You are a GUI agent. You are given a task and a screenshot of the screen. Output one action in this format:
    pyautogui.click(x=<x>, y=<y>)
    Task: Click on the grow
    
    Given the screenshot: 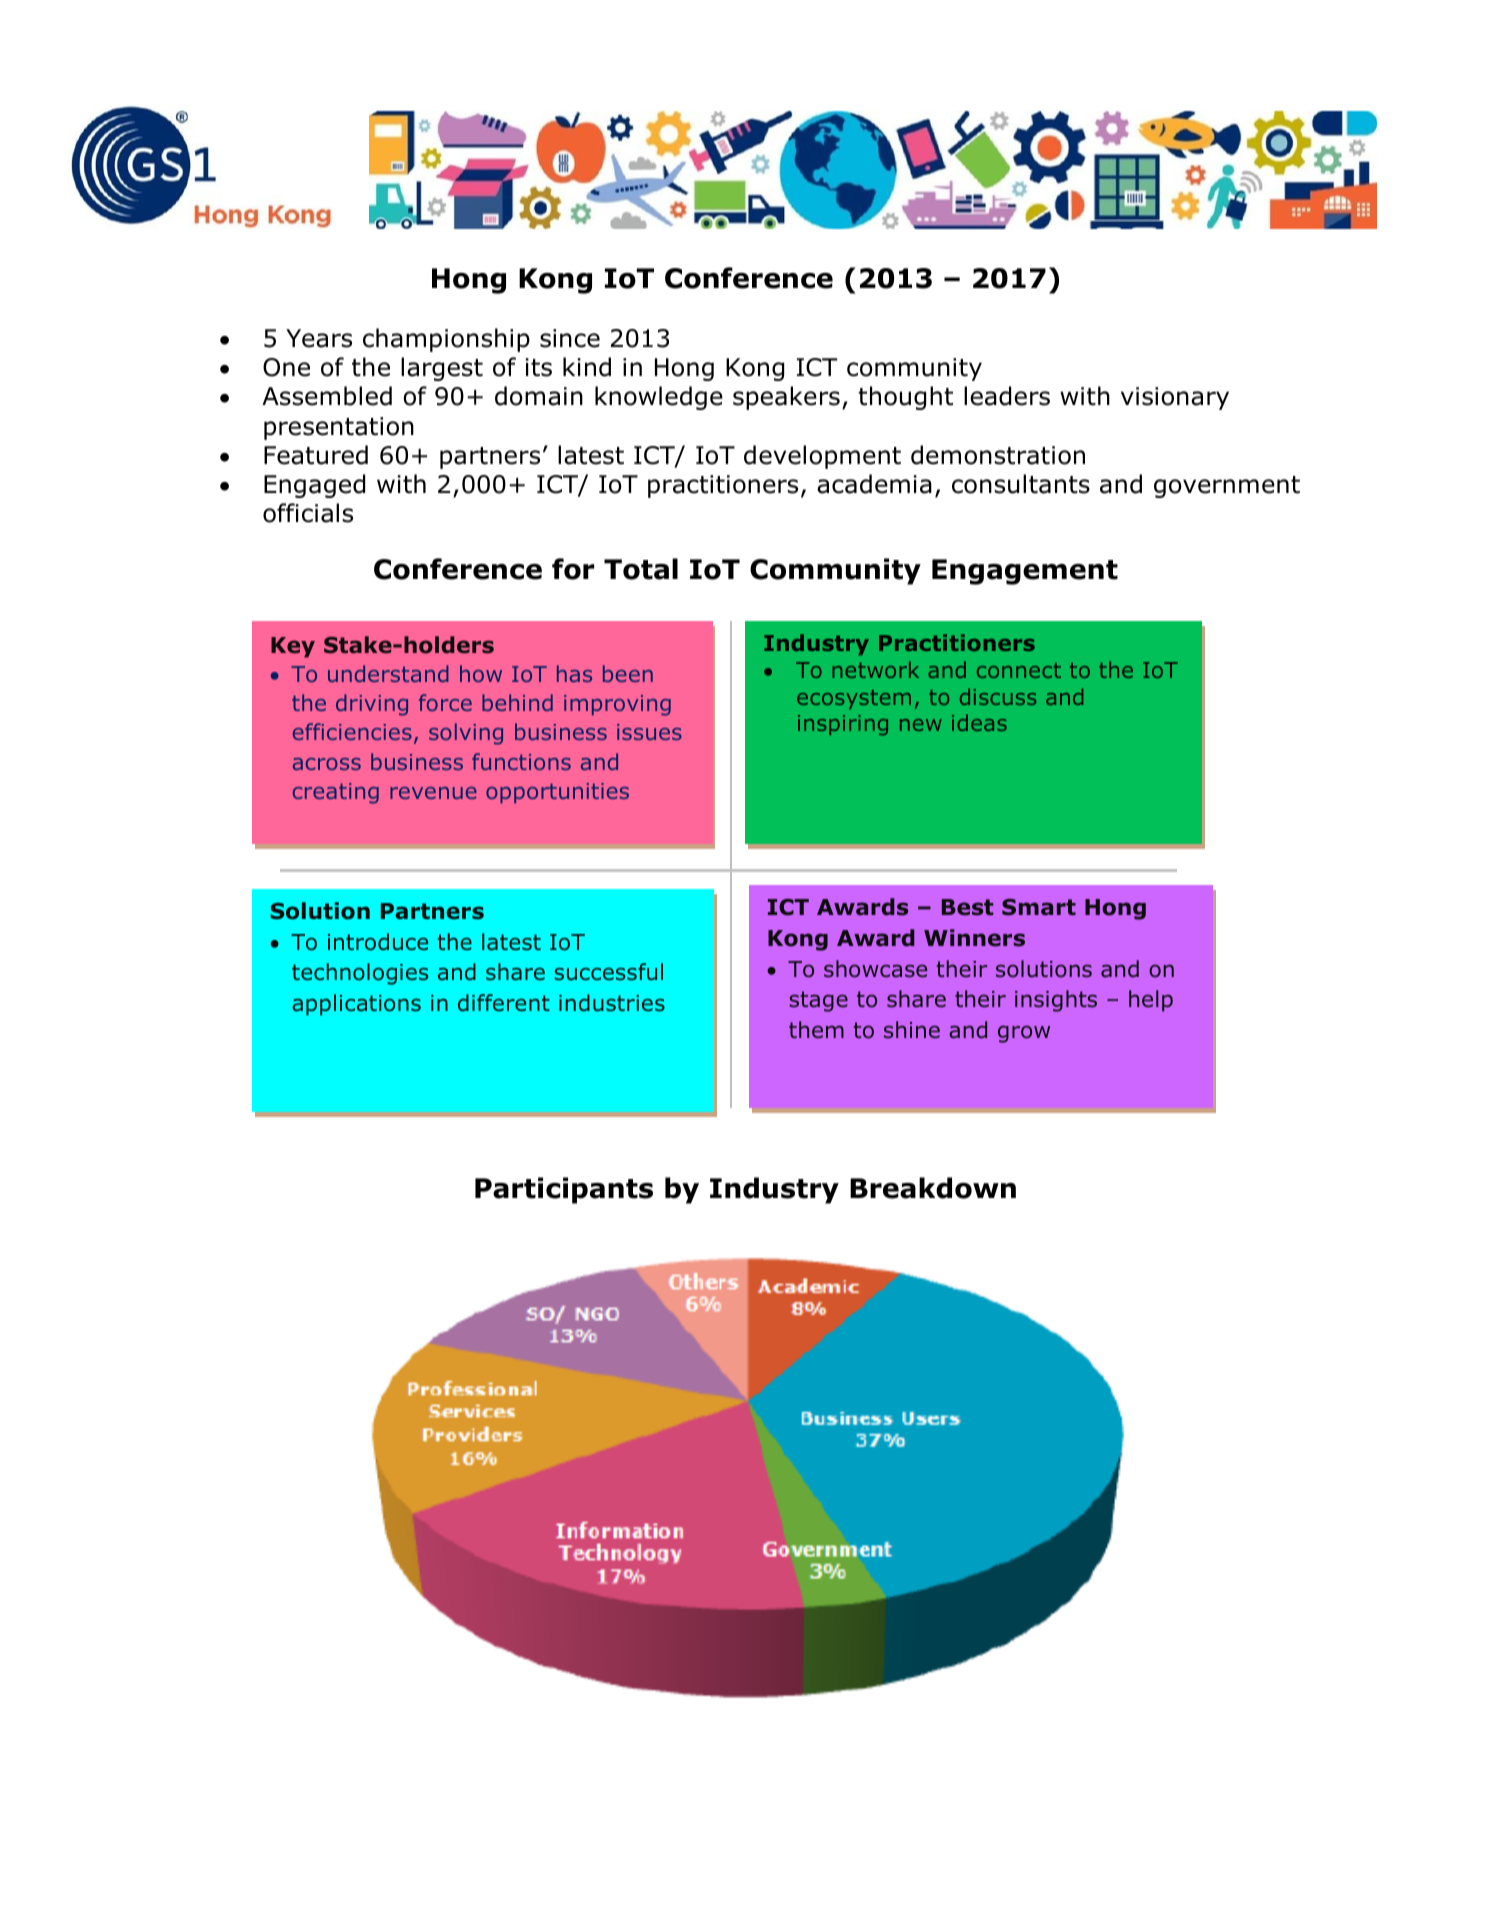 What is the action you would take?
    pyautogui.click(x=1024, y=1034)
